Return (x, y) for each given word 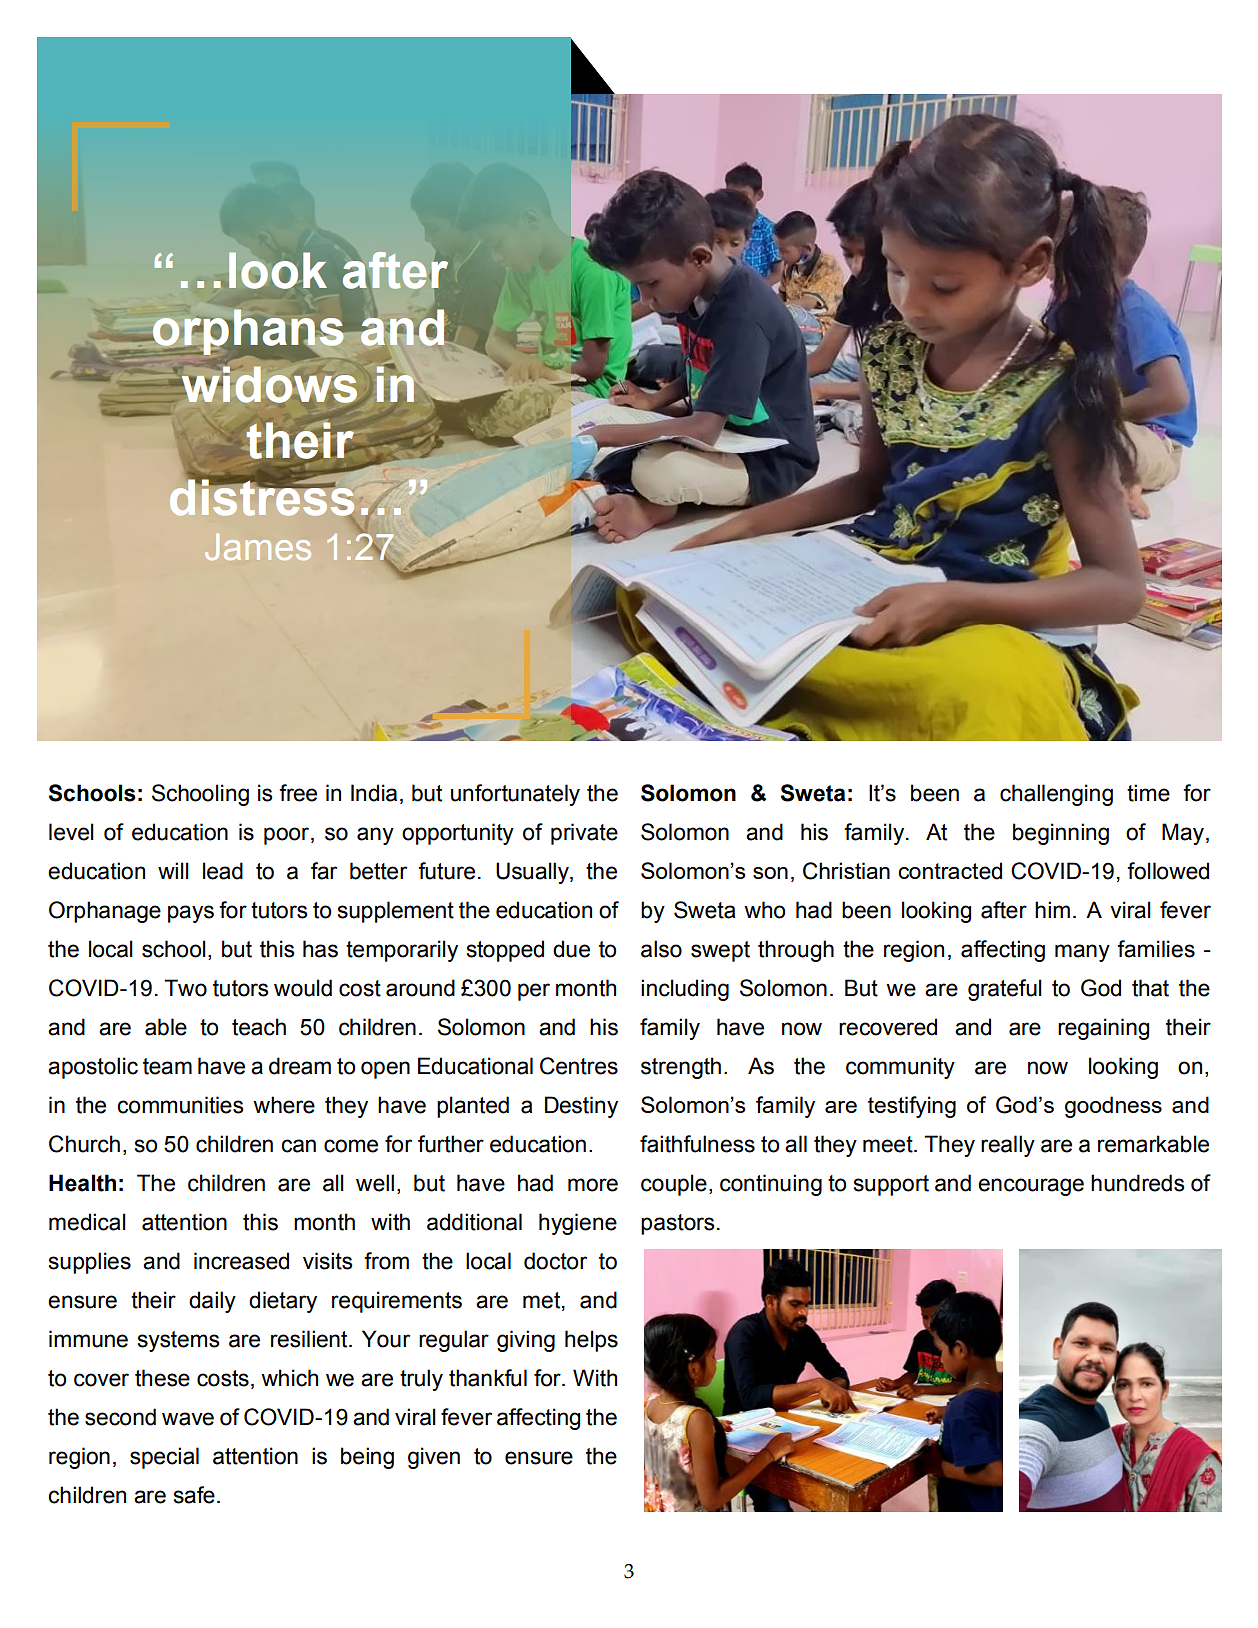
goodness (1113, 1107)
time (1148, 793)
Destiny (581, 1107)
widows (269, 385)
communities (180, 1105)
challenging (1056, 795)
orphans (248, 333)
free (298, 793)
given (434, 1458)
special (164, 1458)
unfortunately (515, 795)
